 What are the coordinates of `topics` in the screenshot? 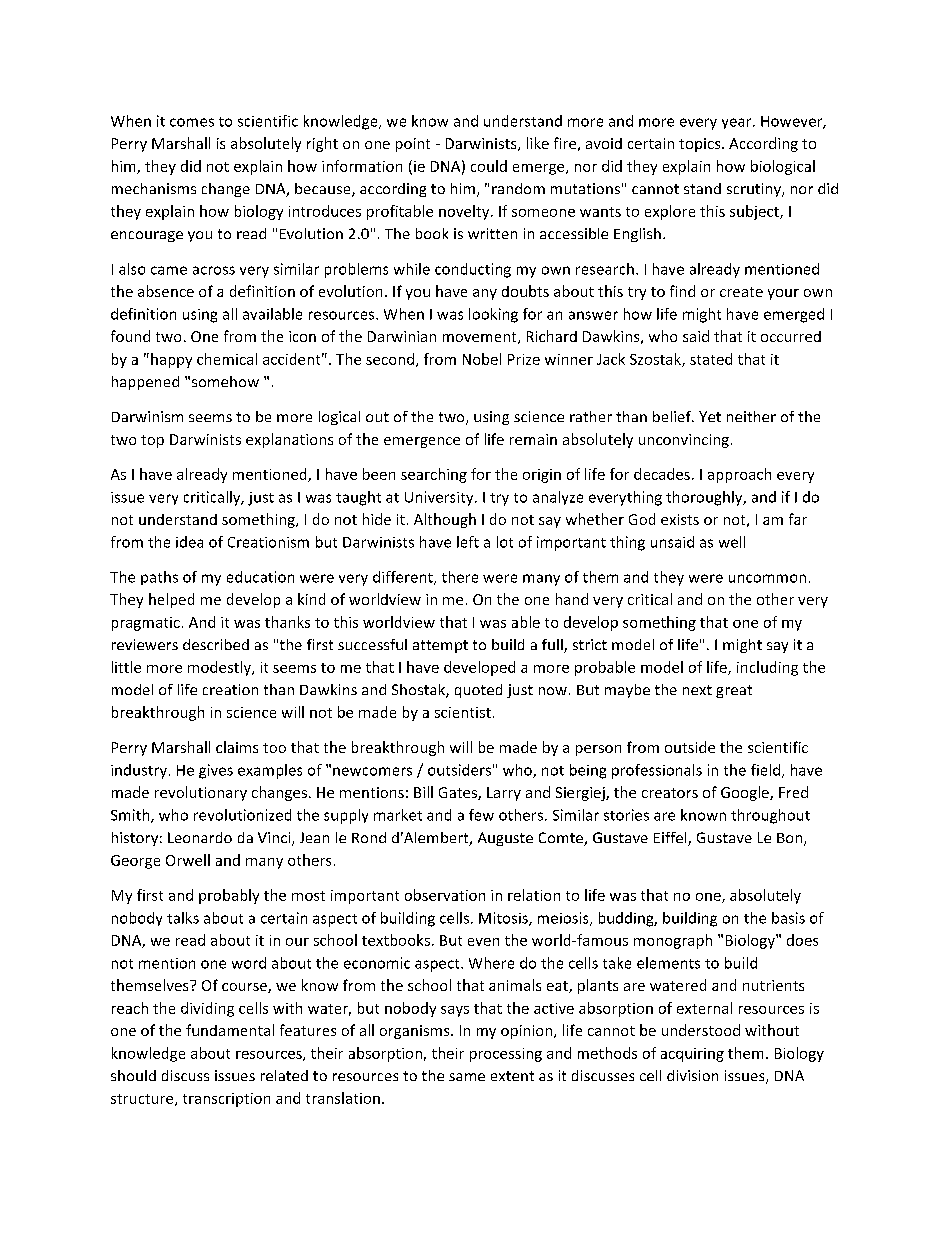 It's located at (701, 145).
